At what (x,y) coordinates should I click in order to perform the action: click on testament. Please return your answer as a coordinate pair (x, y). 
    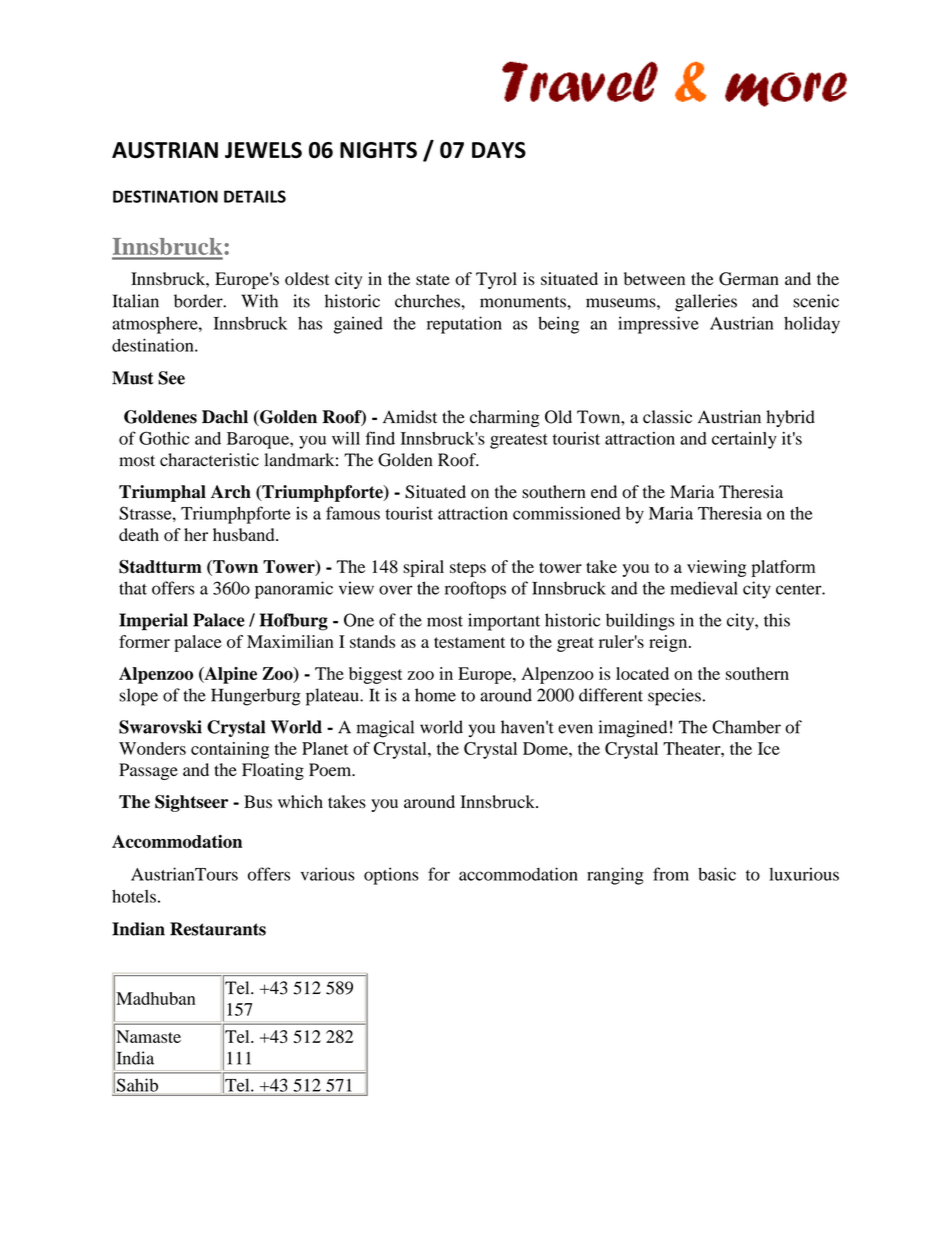
    Looking at the image, I should click on (469, 642).
